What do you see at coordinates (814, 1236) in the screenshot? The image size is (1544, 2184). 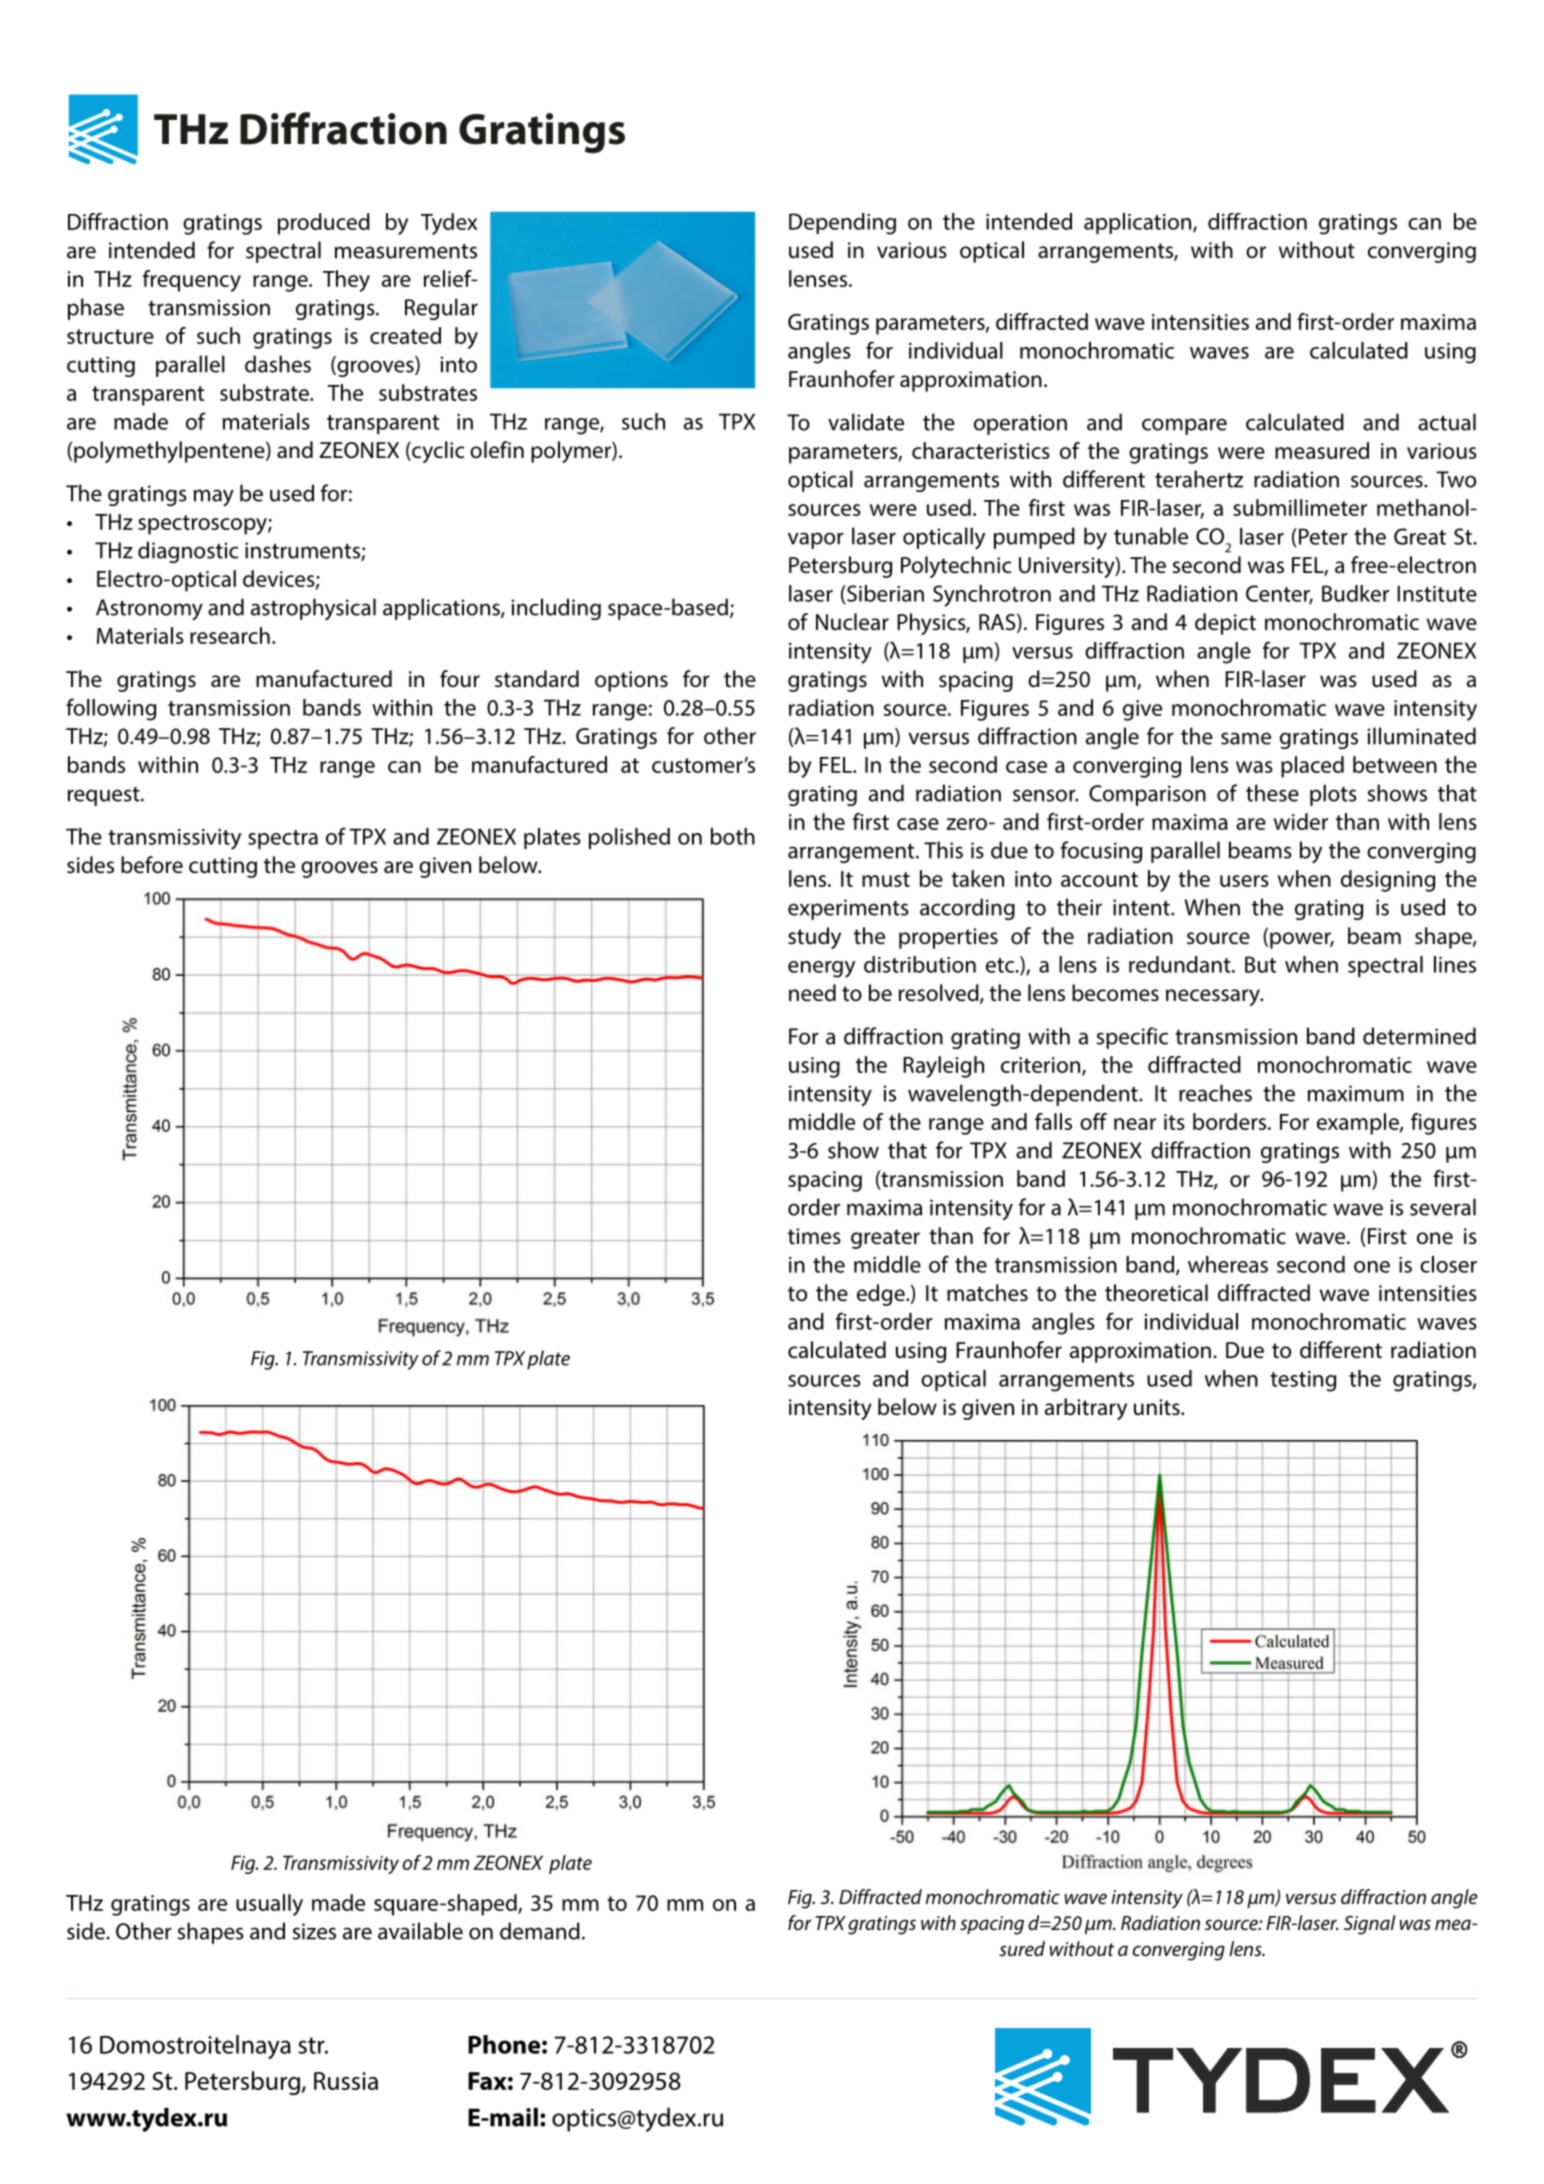 I see `times` at bounding box center [814, 1236].
